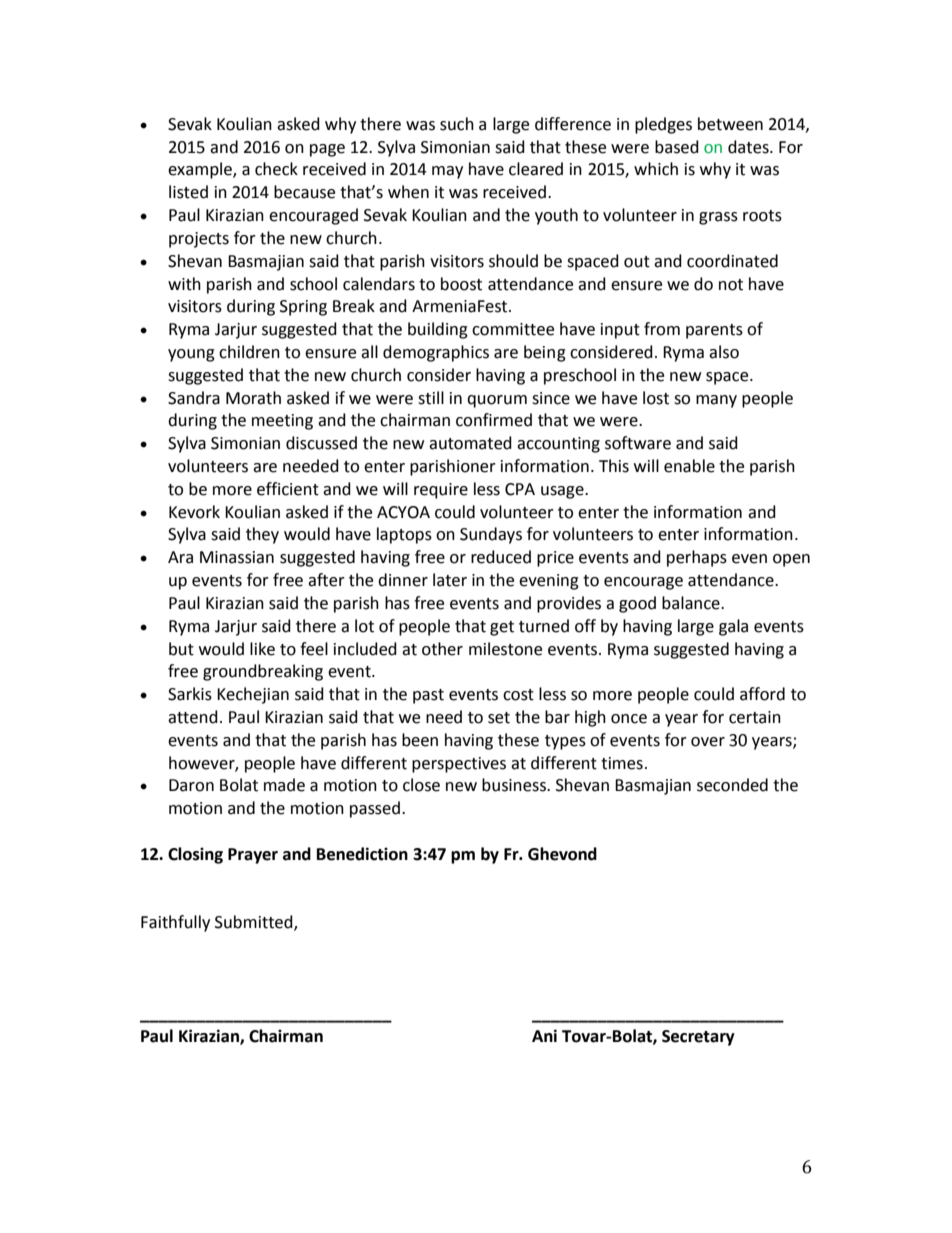  Describe the element at coordinates (689, 466) in the screenshot. I see `enable` at that location.
